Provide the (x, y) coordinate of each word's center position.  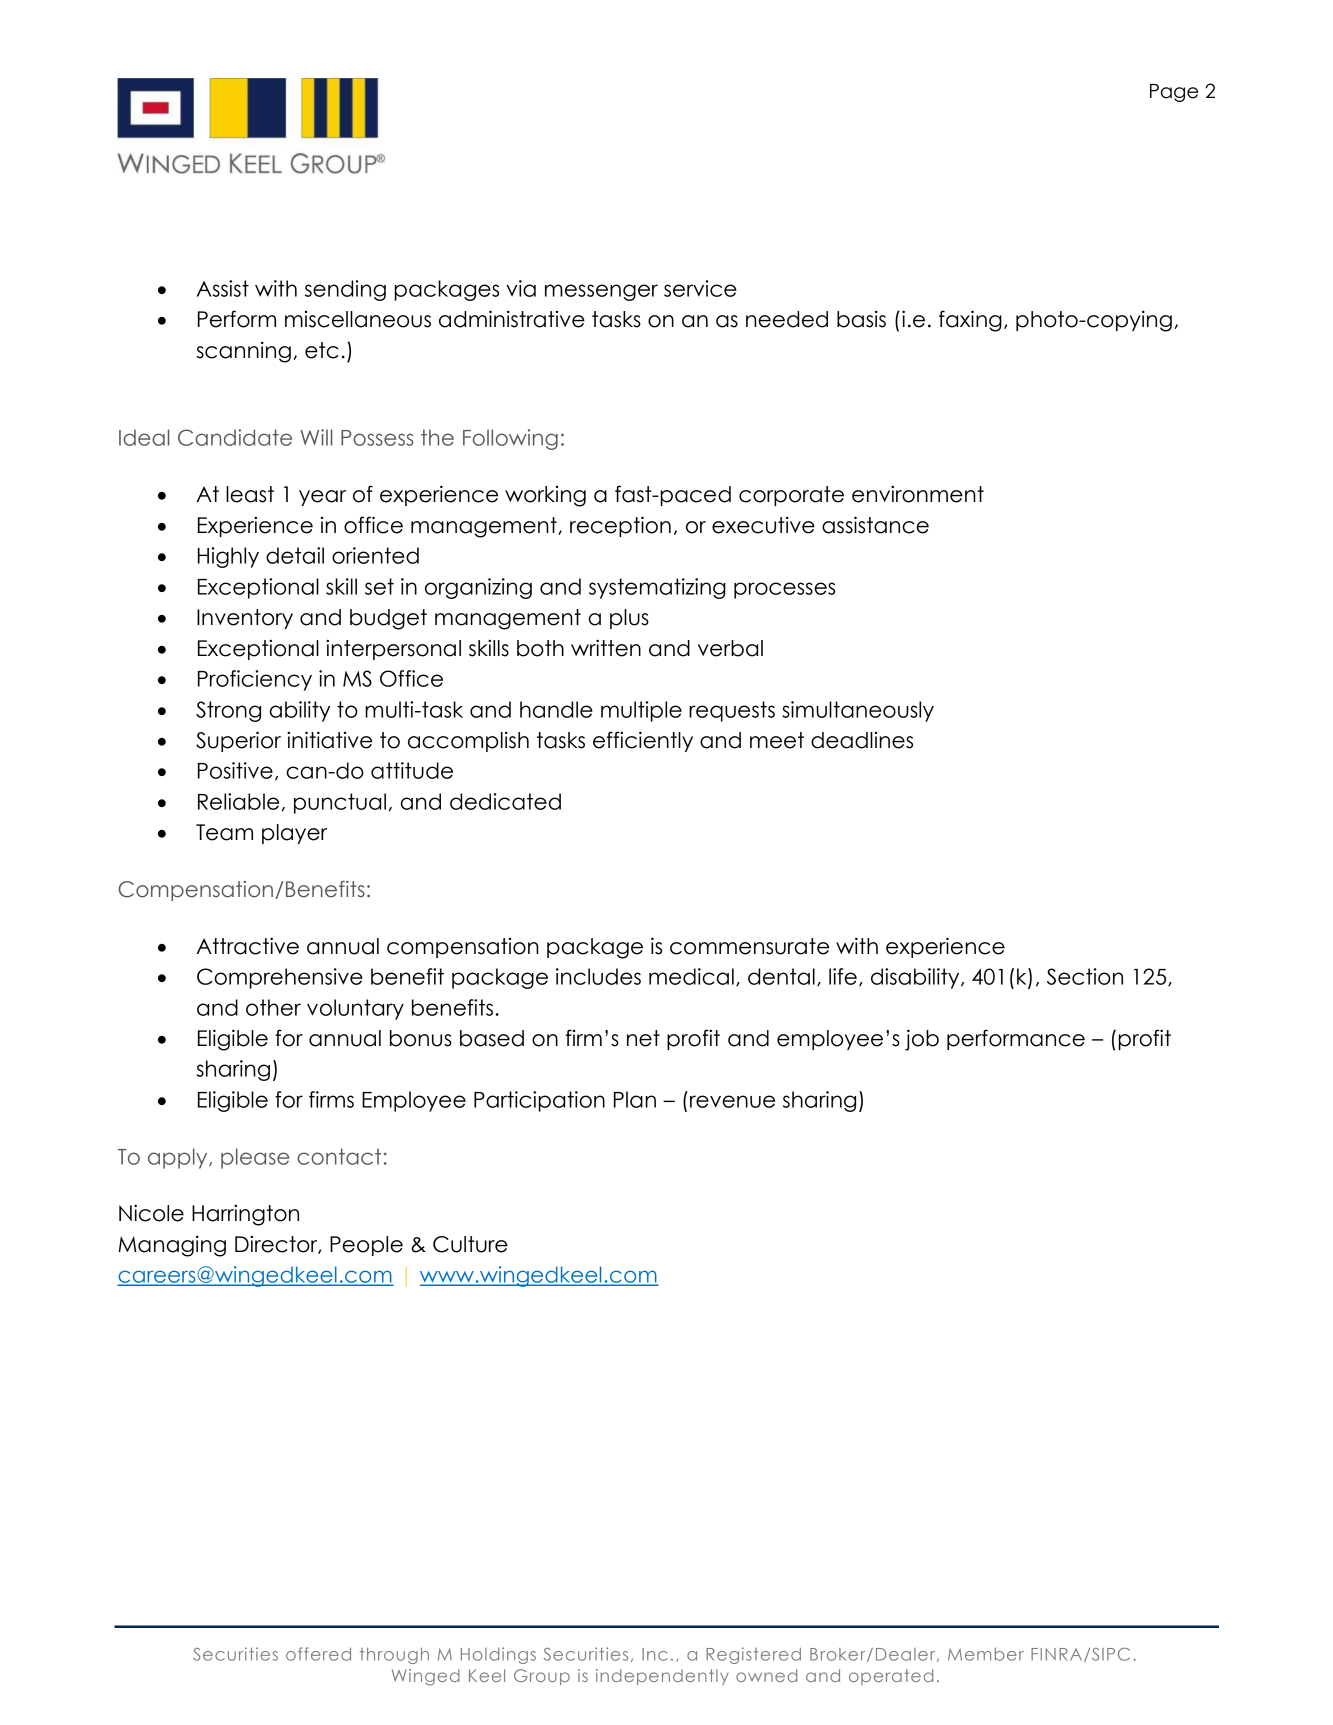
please (255, 1158)
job (922, 1040)
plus (629, 619)
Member (986, 1654)
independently (662, 1677)
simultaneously (858, 711)
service (700, 288)
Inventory (245, 619)
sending (345, 290)
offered (318, 1654)
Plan (635, 1099)
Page (1174, 93)
